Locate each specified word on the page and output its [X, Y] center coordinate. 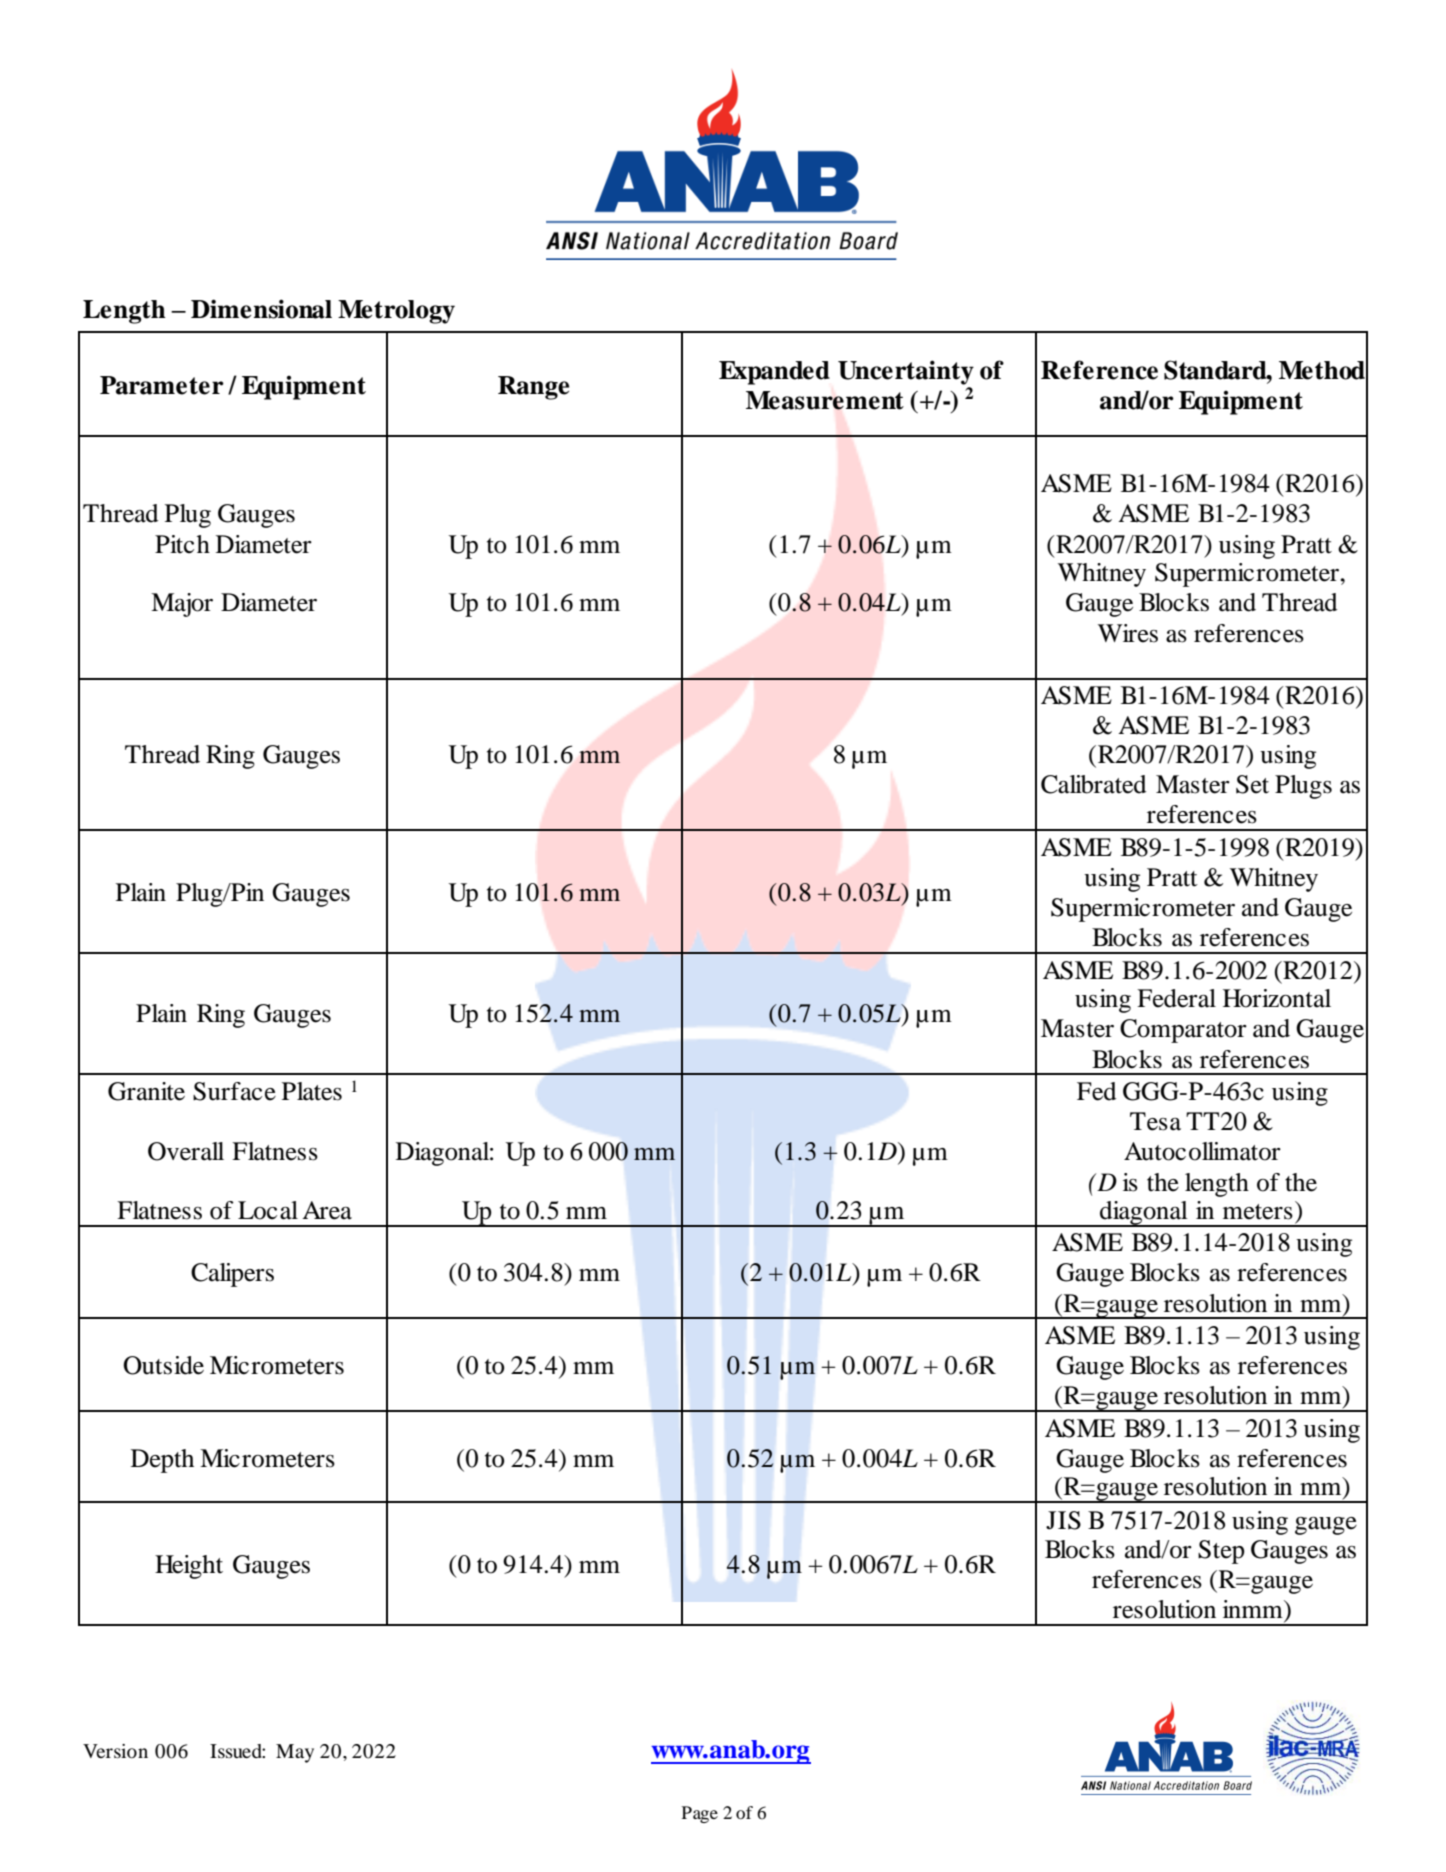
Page [700, 1814]
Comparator [1183, 1031]
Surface [234, 1091]
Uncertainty [906, 372]
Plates [312, 1091]
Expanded [774, 373]
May [295, 1753]
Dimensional [261, 309]
